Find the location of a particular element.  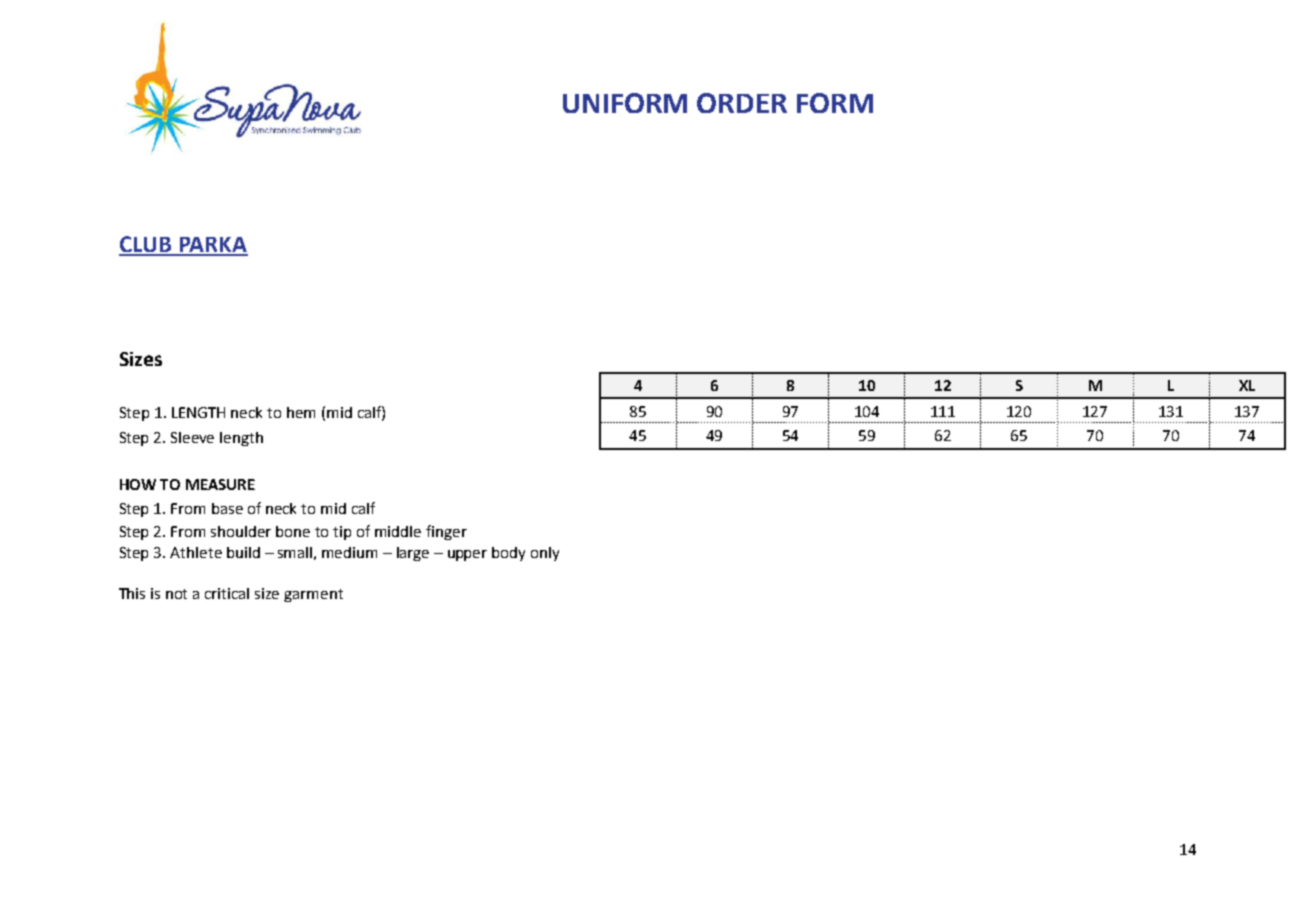

ORDER is located at coordinates (742, 103).
